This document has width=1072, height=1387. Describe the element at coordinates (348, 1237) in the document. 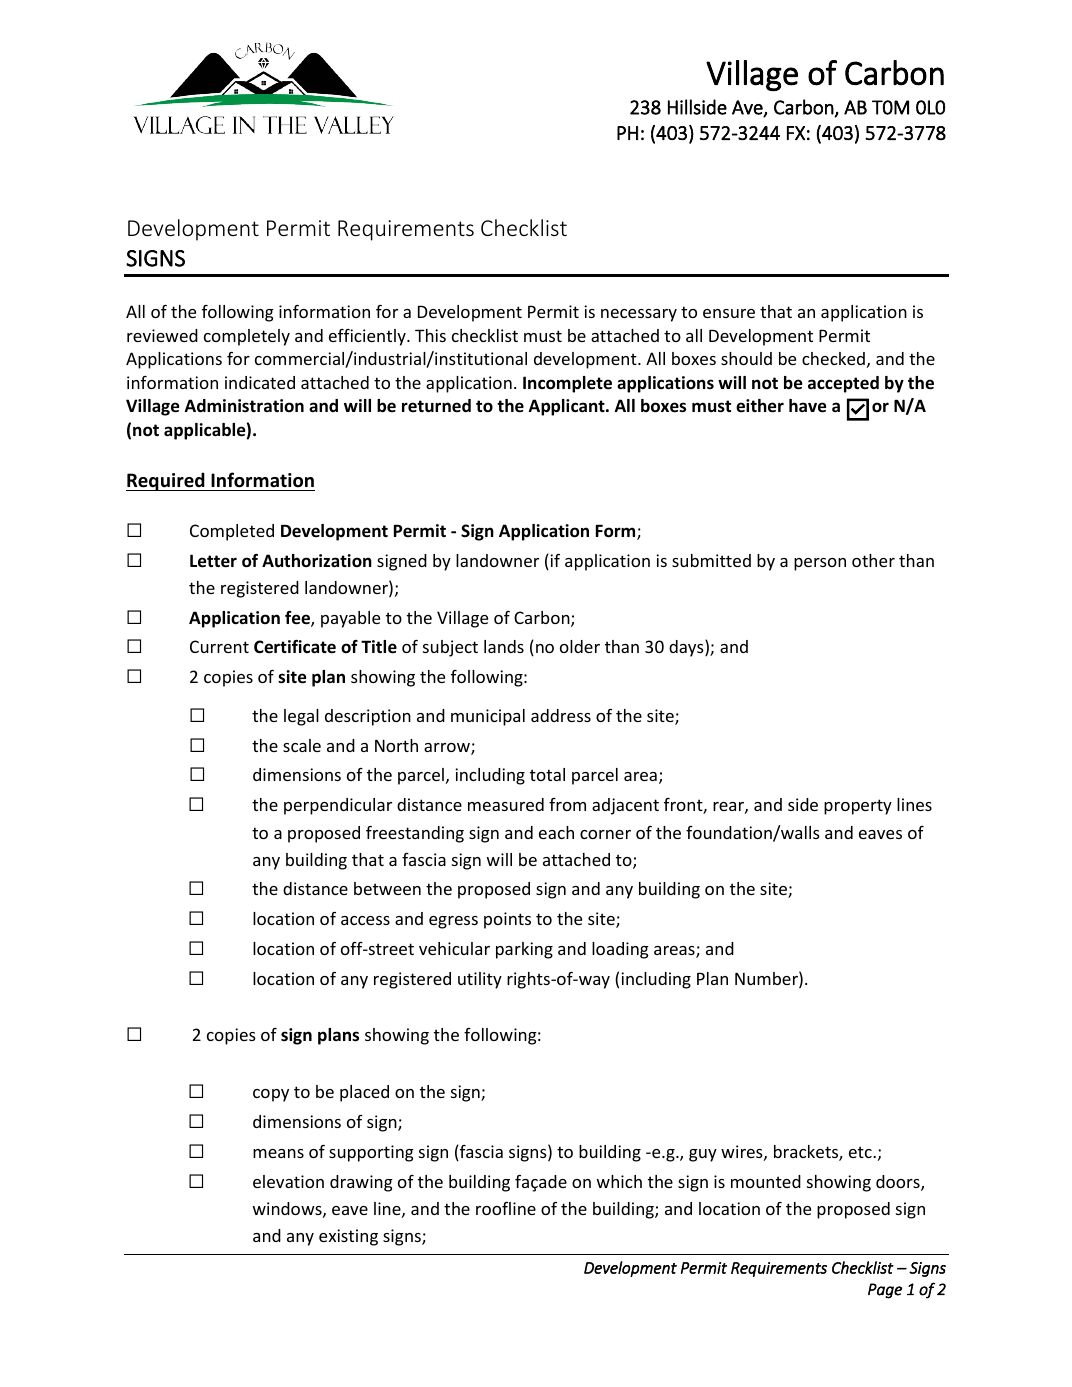

I see `existing` at that location.
